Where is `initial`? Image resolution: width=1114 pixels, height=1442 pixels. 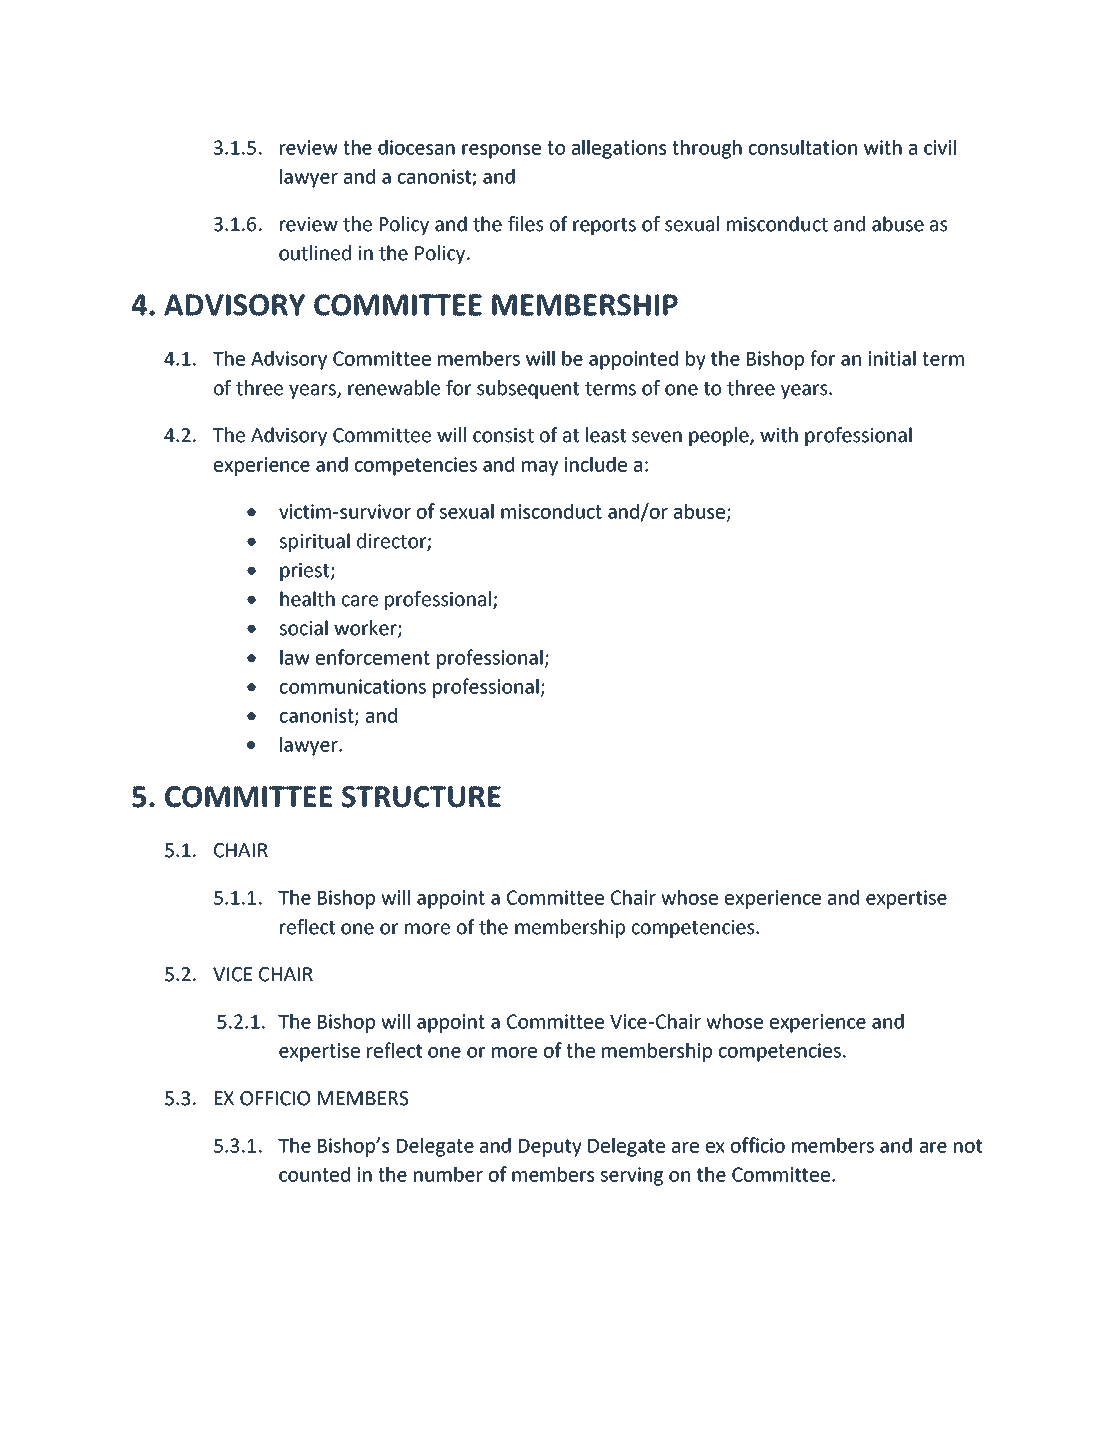
initial is located at coordinates (892, 358).
